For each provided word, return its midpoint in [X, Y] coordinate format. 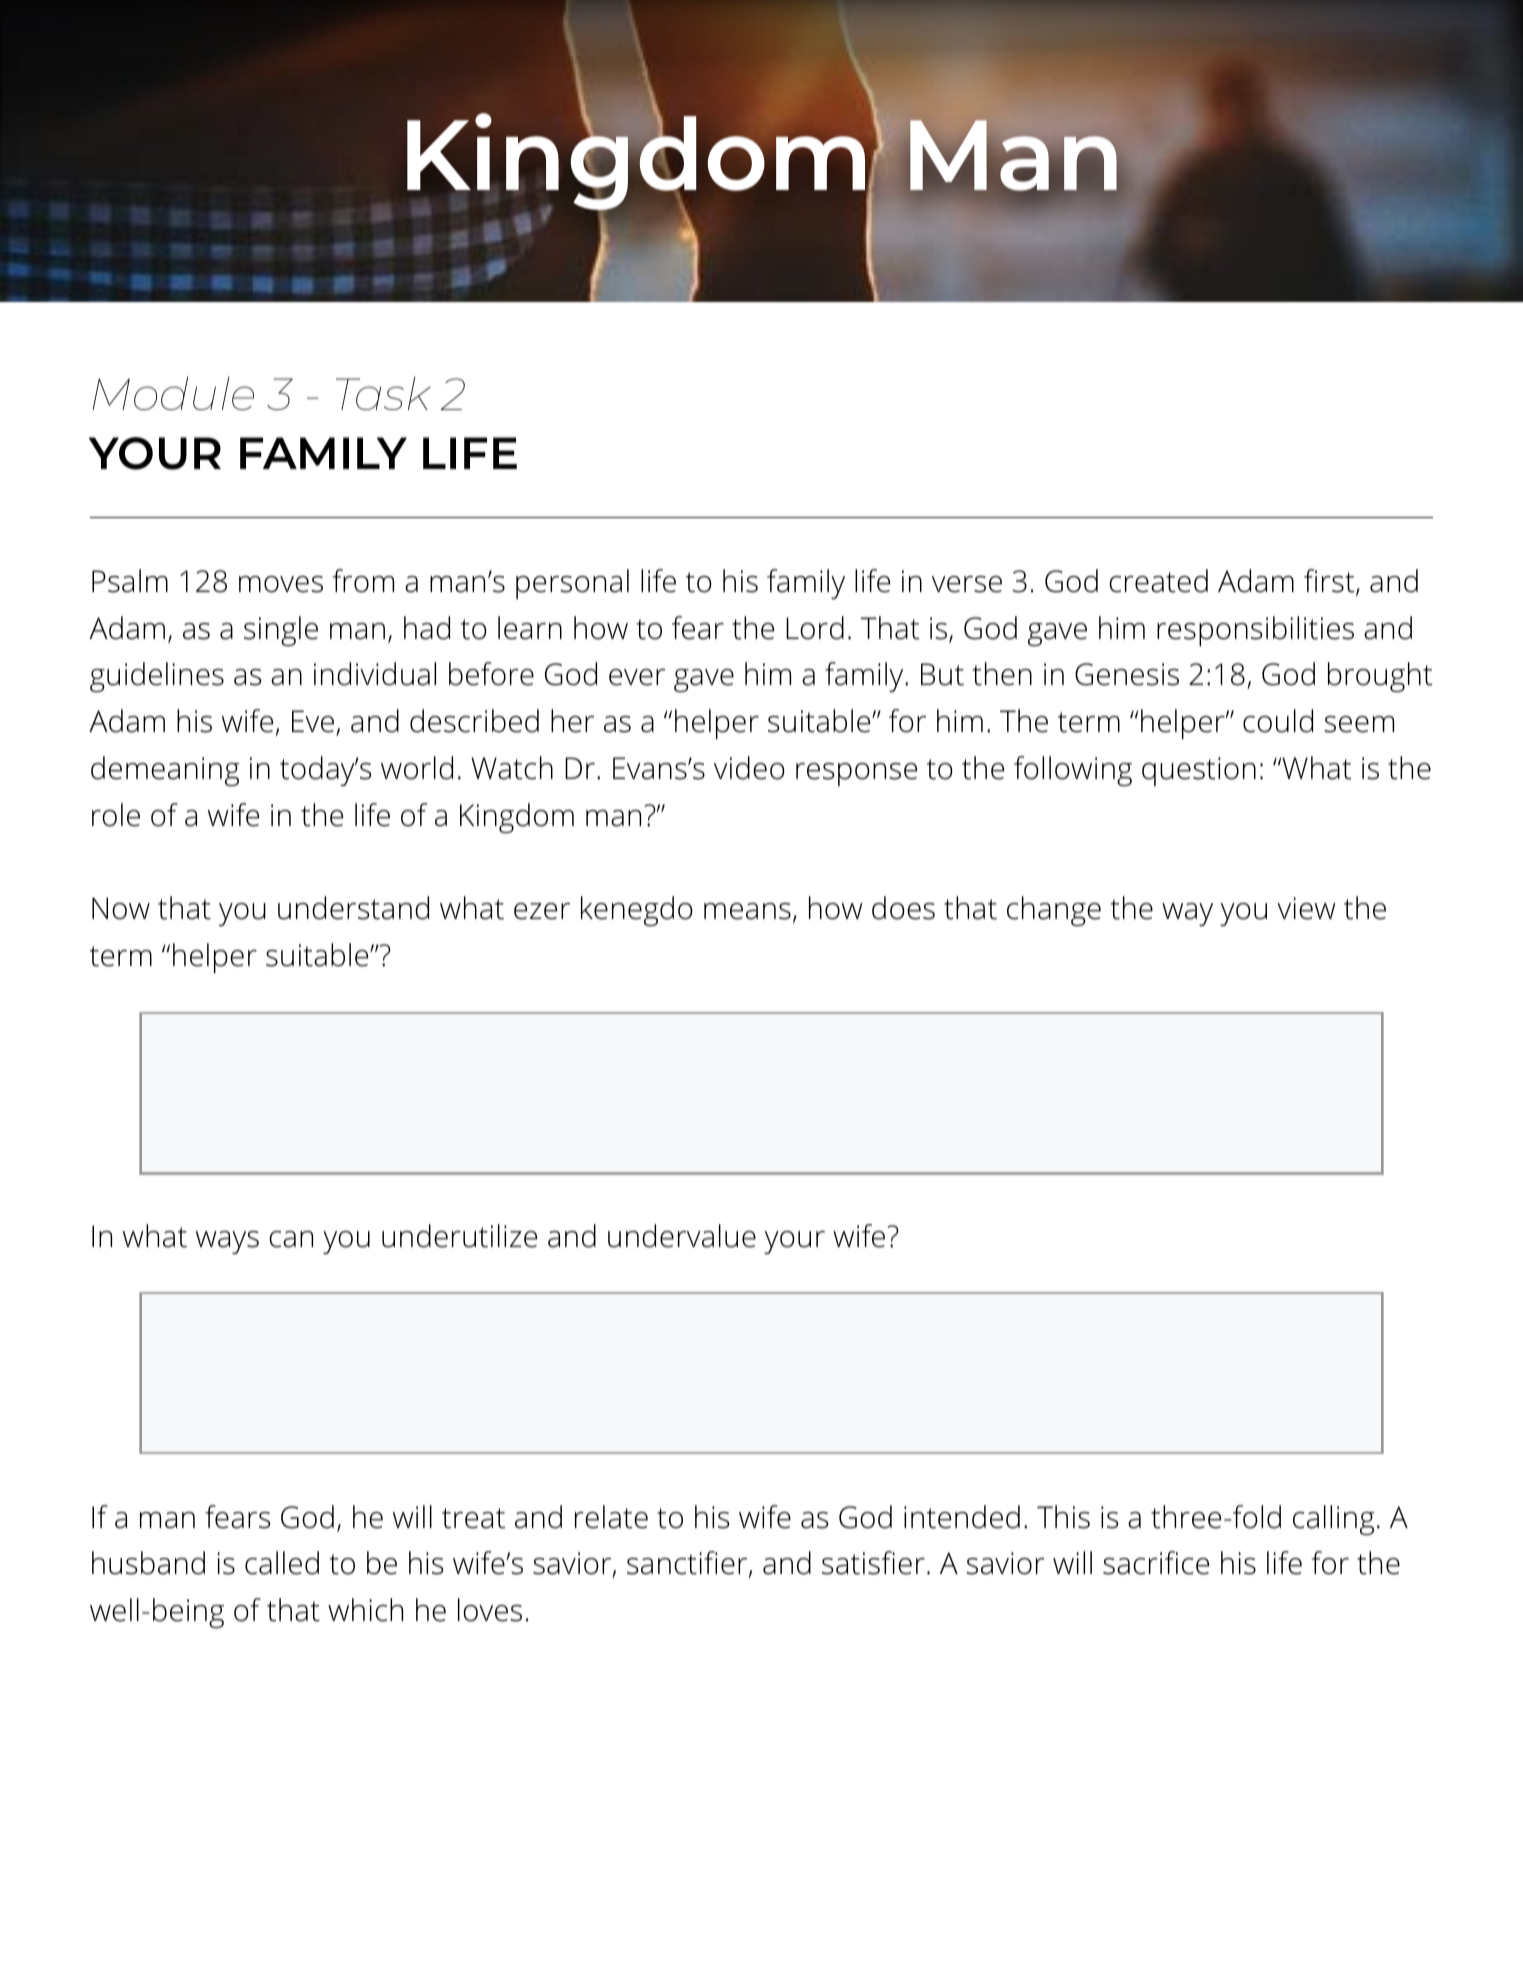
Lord [815, 628]
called [282, 1563]
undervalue [682, 1236]
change [1054, 911]
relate [611, 1517]
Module [173, 393]
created [1158, 581]
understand [353, 908]
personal [572, 584]
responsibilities [1255, 631]
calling [1334, 1520]
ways [227, 1242]
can [291, 1239]
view [1306, 908]
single [281, 631]
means [747, 911]
